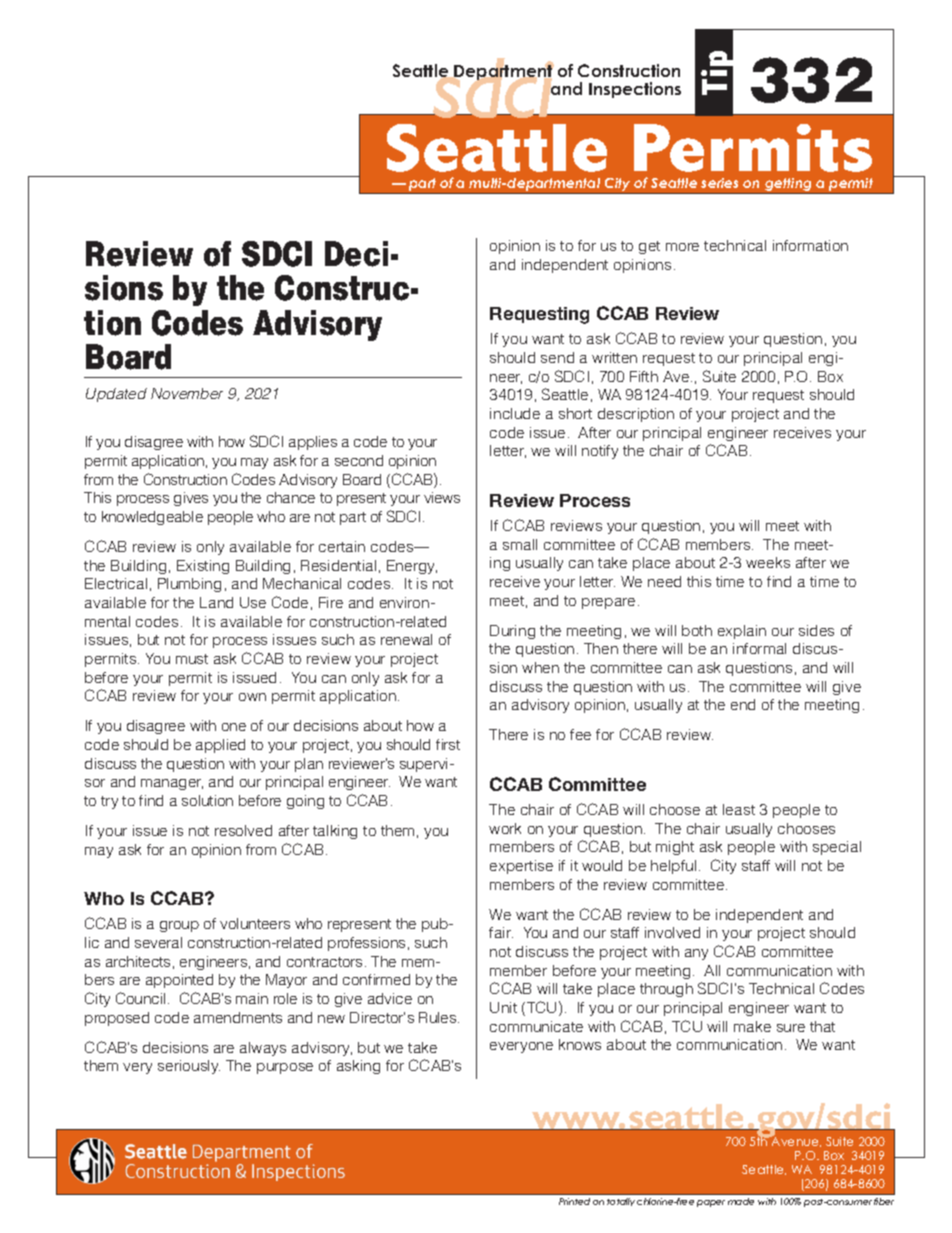 The width and height of the screenshot is (952, 1233). What do you see at coordinates (759, 648) in the screenshot?
I see `informal` at bounding box center [759, 648].
